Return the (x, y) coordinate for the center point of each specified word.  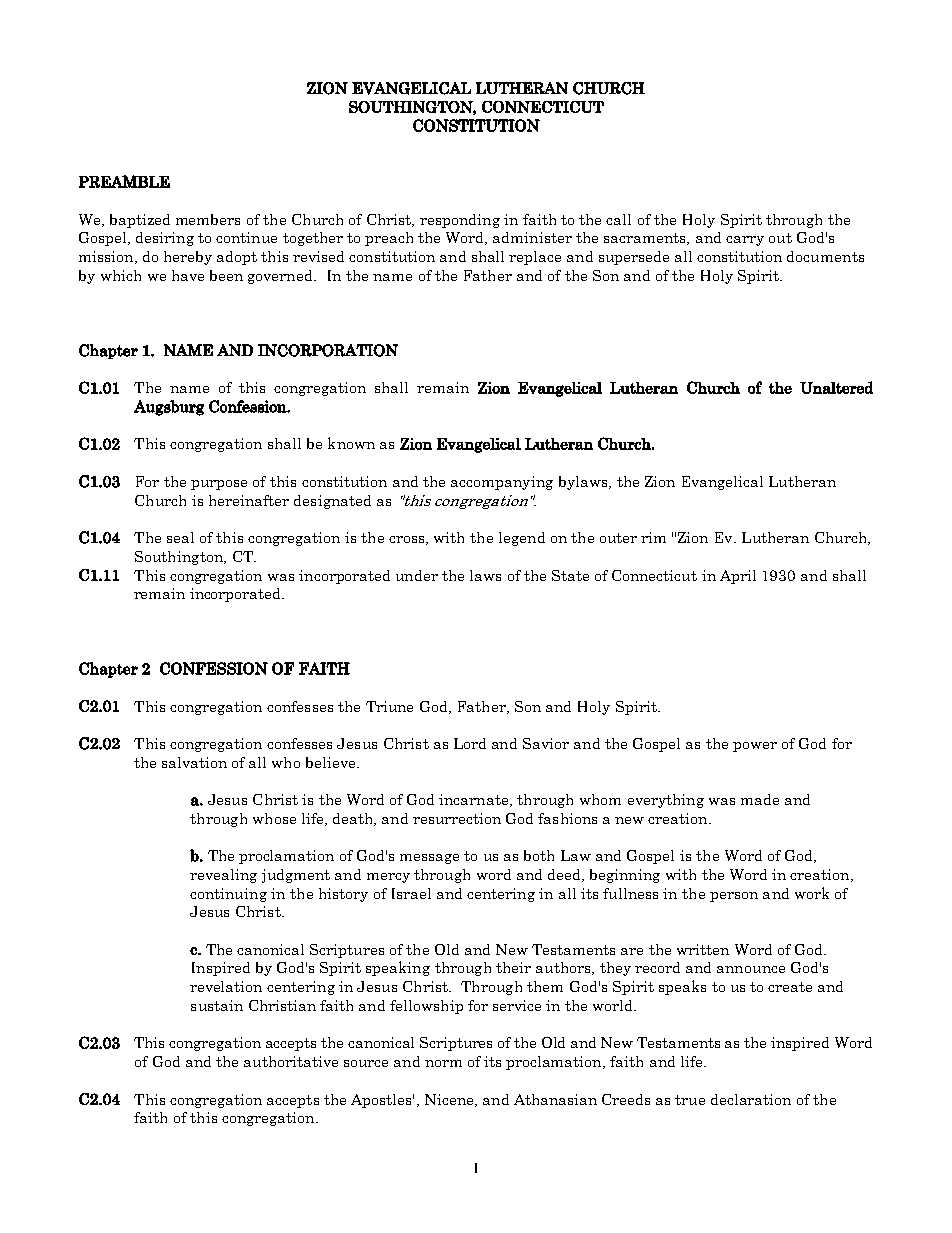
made (760, 799)
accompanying (502, 483)
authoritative (291, 1061)
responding (460, 221)
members (208, 219)
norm (443, 1063)
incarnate (475, 800)
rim (653, 537)
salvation (194, 762)
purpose (219, 485)
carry (745, 241)
